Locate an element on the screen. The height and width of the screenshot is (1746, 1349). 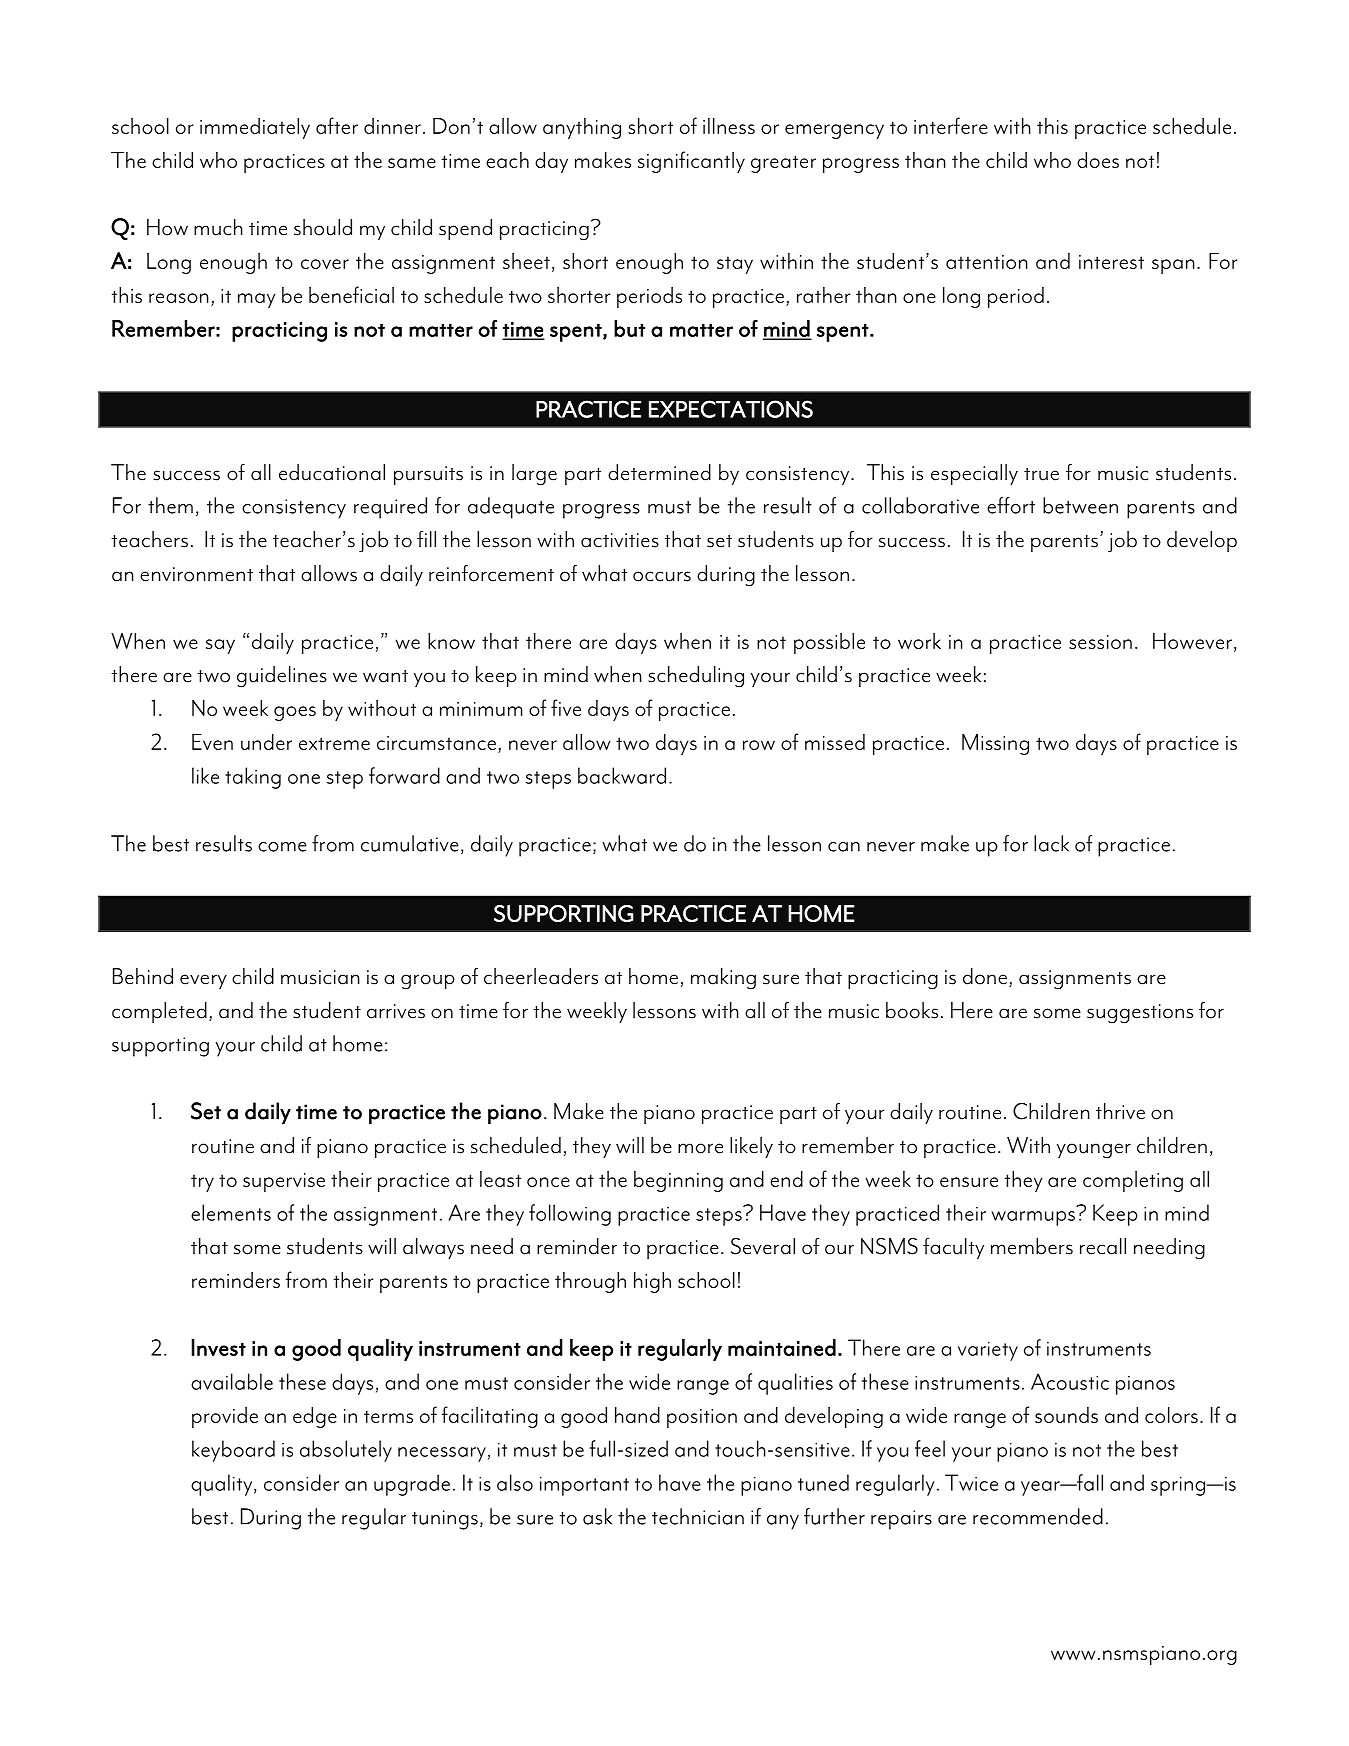
session is located at coordinates (1100, 642).
